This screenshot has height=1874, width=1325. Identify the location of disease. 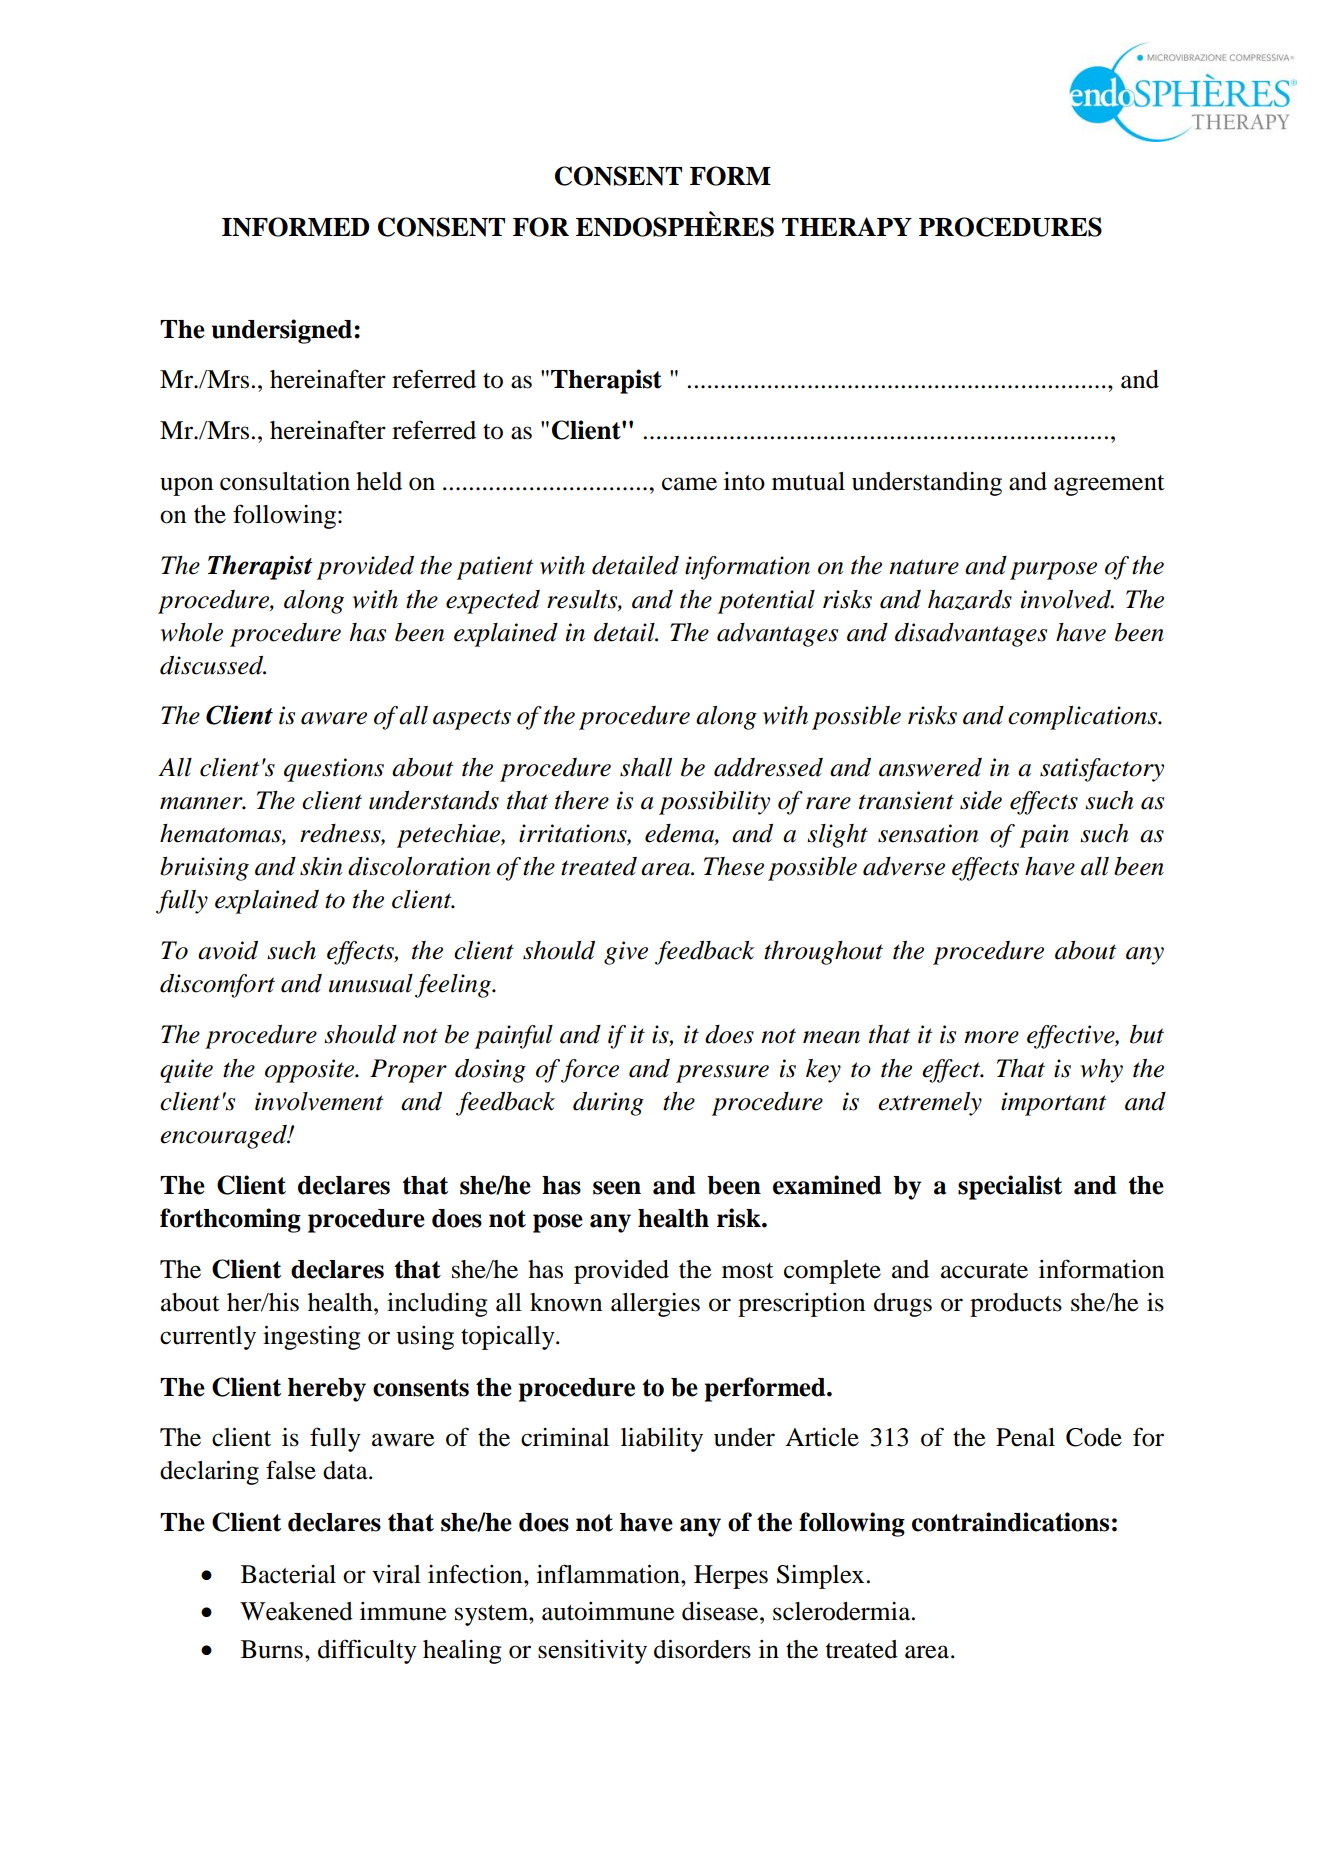
(721, 1611).
